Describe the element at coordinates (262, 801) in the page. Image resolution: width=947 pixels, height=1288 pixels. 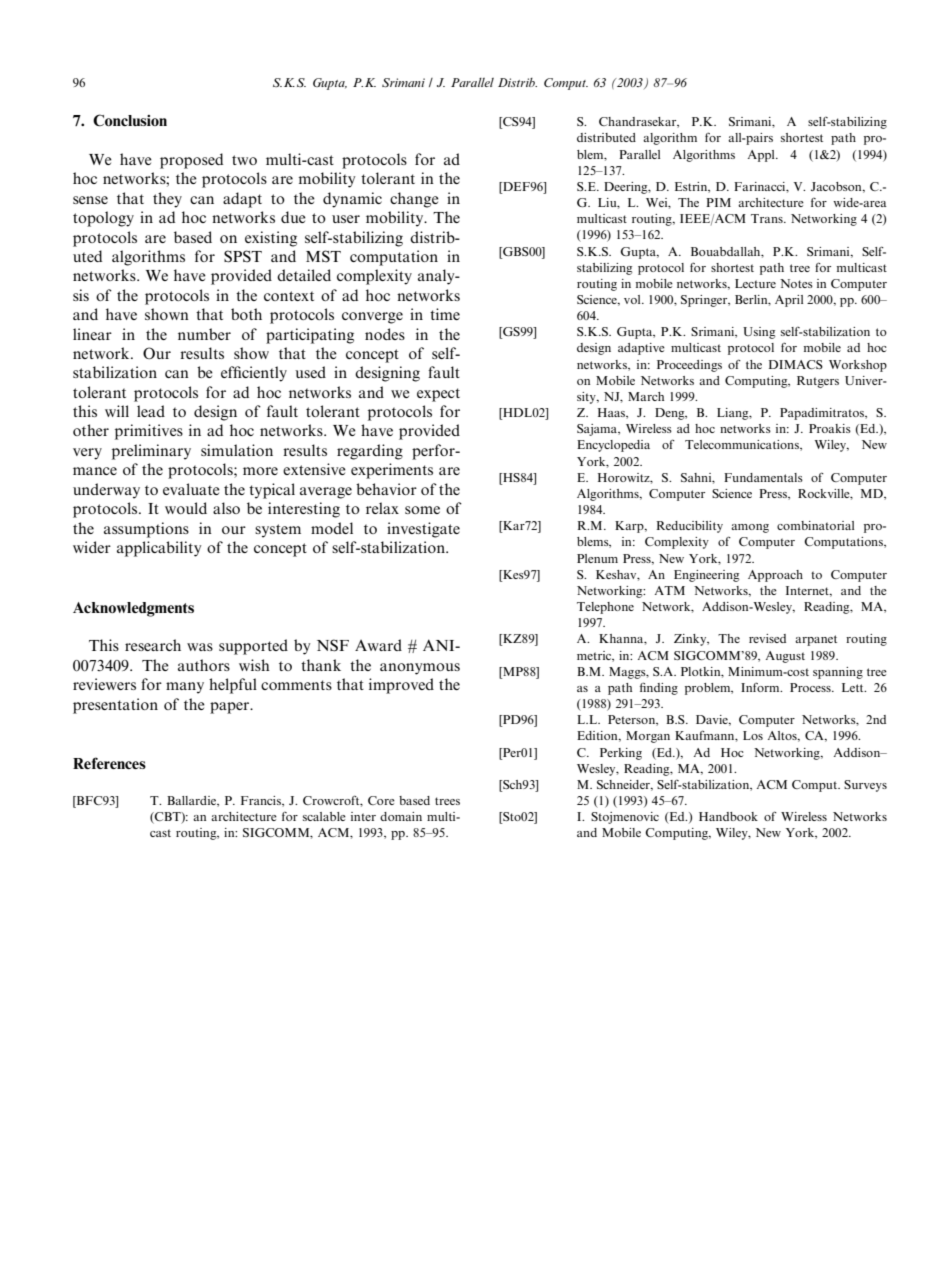
I see `Francis` at that location.
